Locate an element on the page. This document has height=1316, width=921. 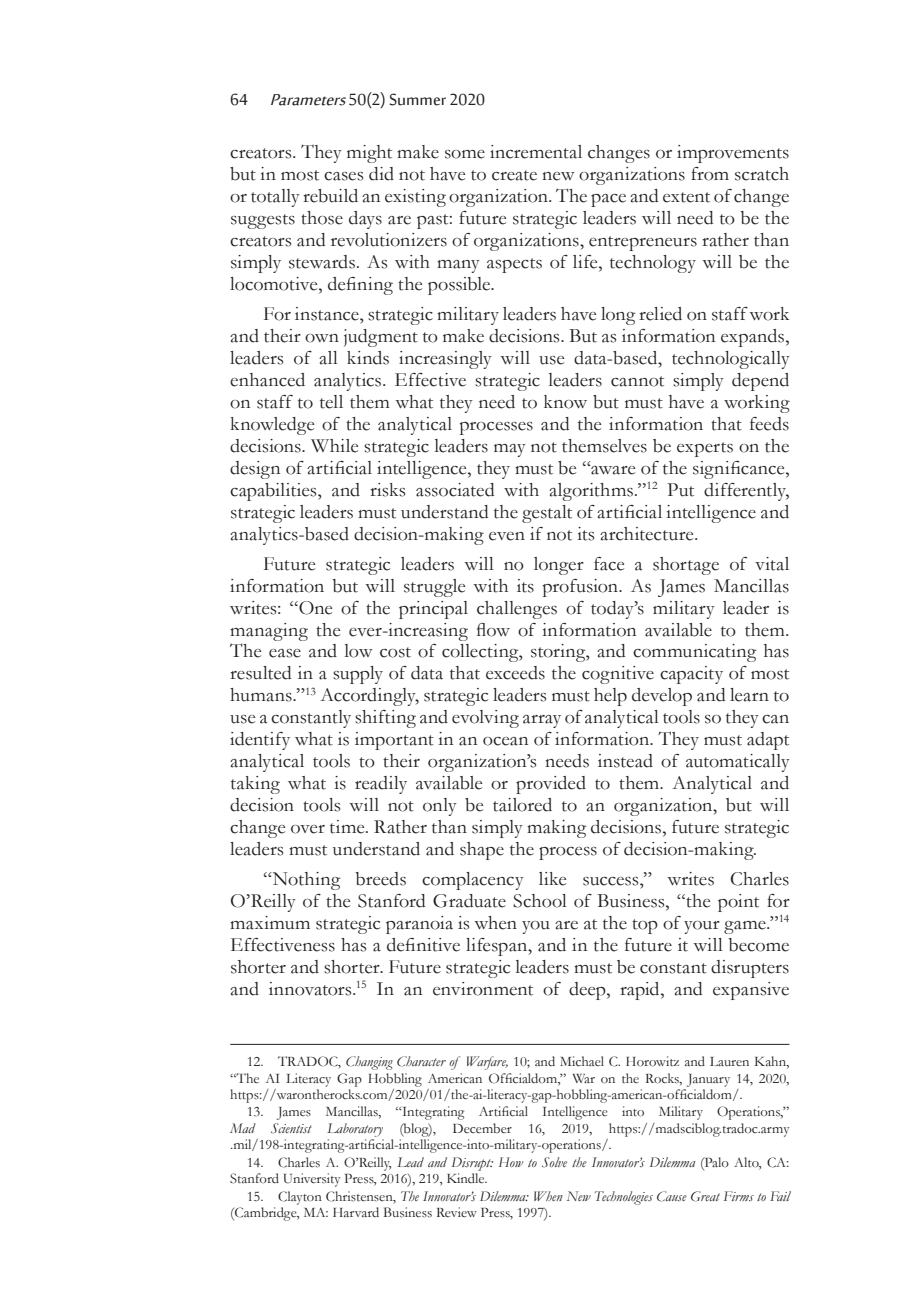
incremental is located at coordinates (536, 152).
